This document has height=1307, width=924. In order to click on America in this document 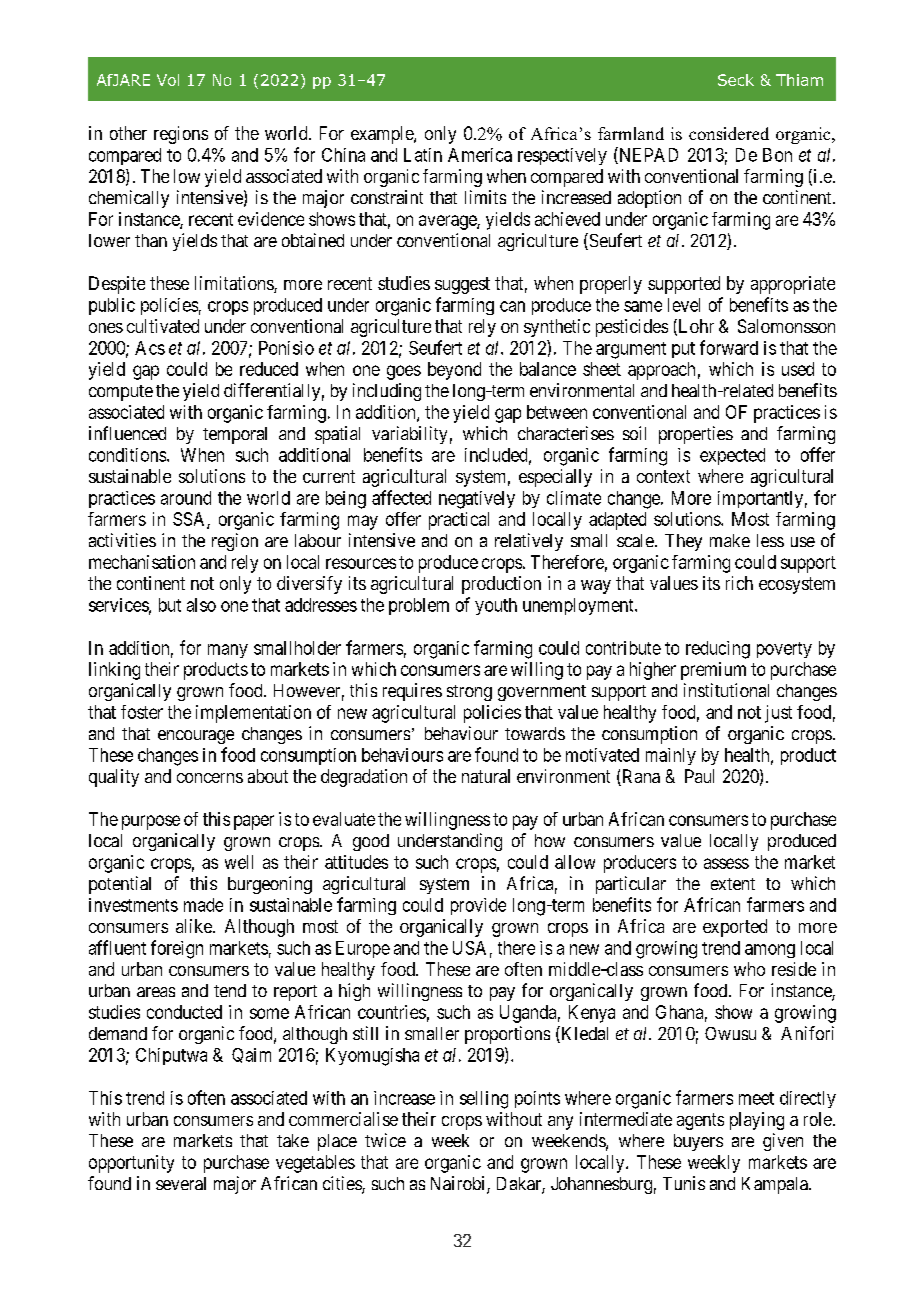, I will do `click(480, 155)`.
